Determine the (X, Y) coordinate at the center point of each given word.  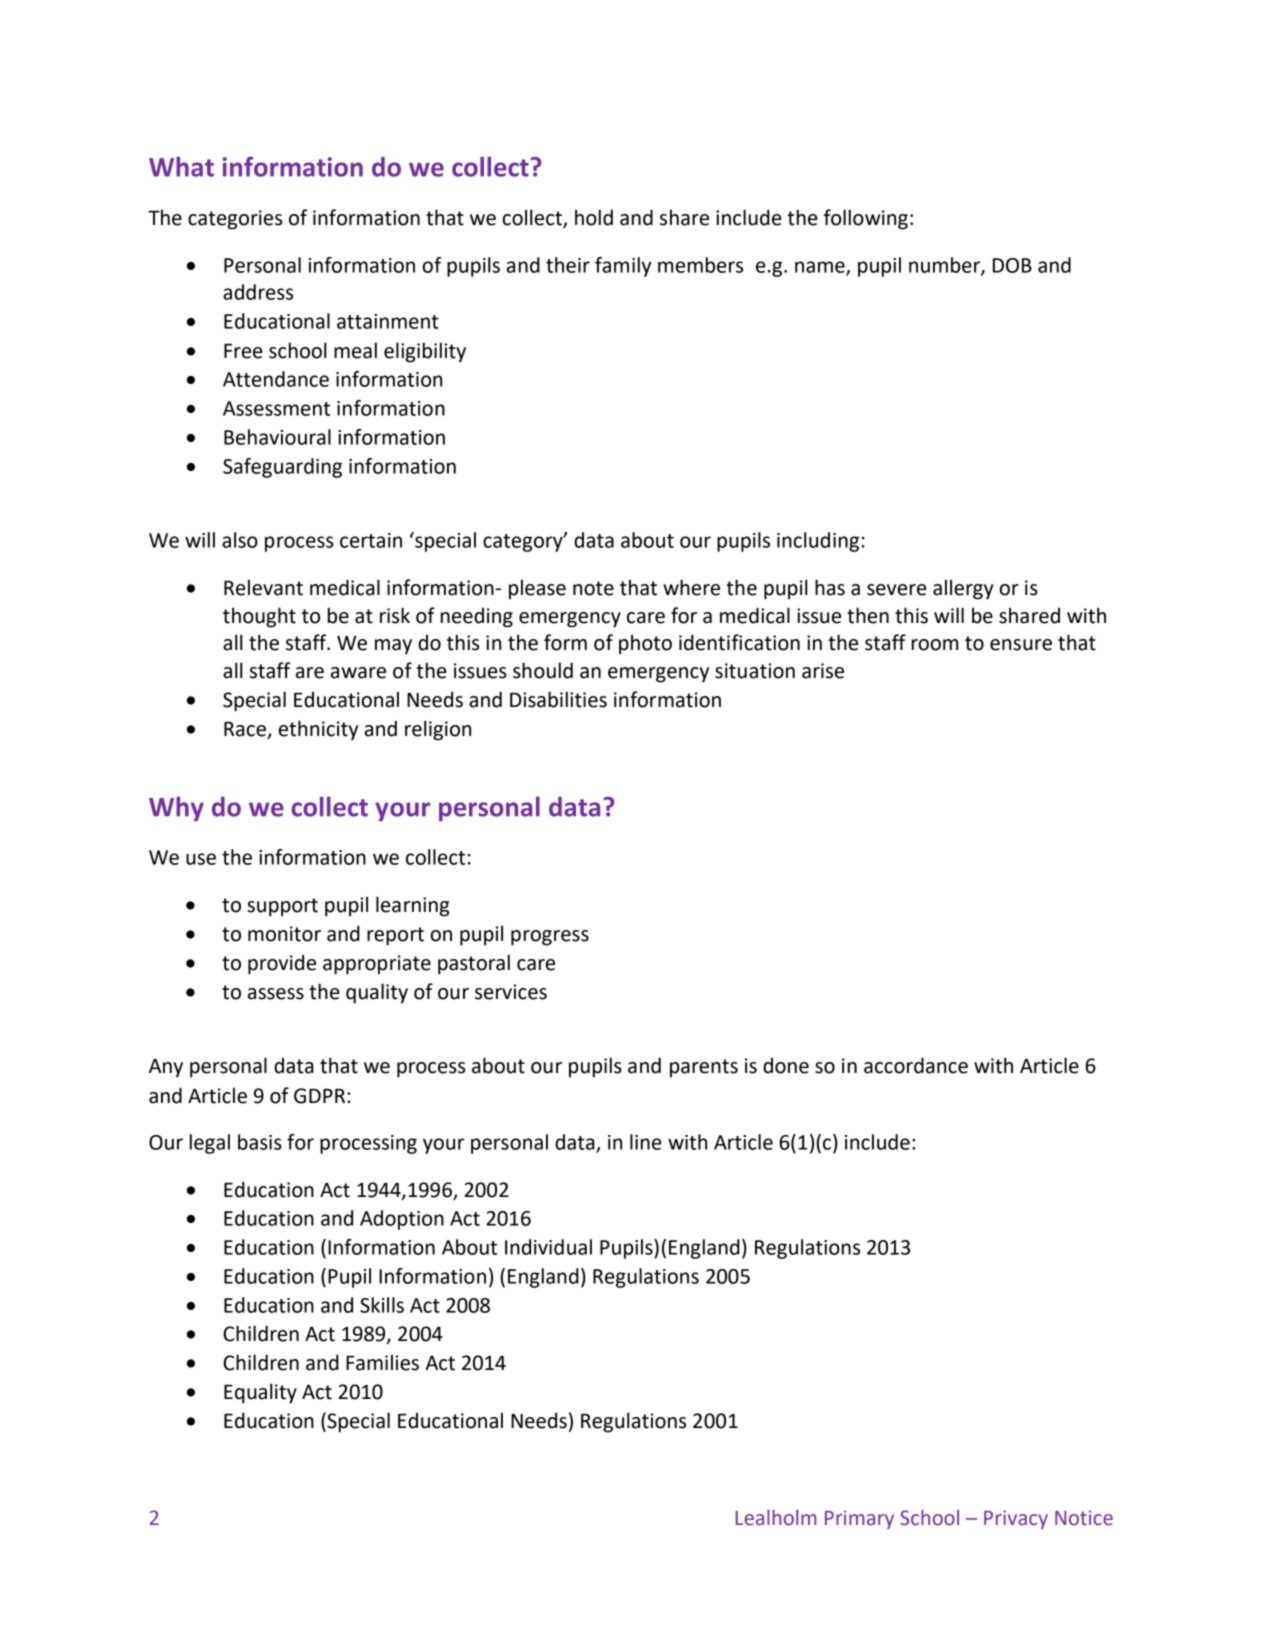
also (240, 540)
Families (382, 1362)
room (935, 645)
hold (594, 217)
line (646, 1142)
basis (260, 1142)
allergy (963, 589)
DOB (1012, 265)
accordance (916, 1065)
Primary (859, 1519)
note (593, 588)
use (201, 859)
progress (550, 938)
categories (235, 220)
